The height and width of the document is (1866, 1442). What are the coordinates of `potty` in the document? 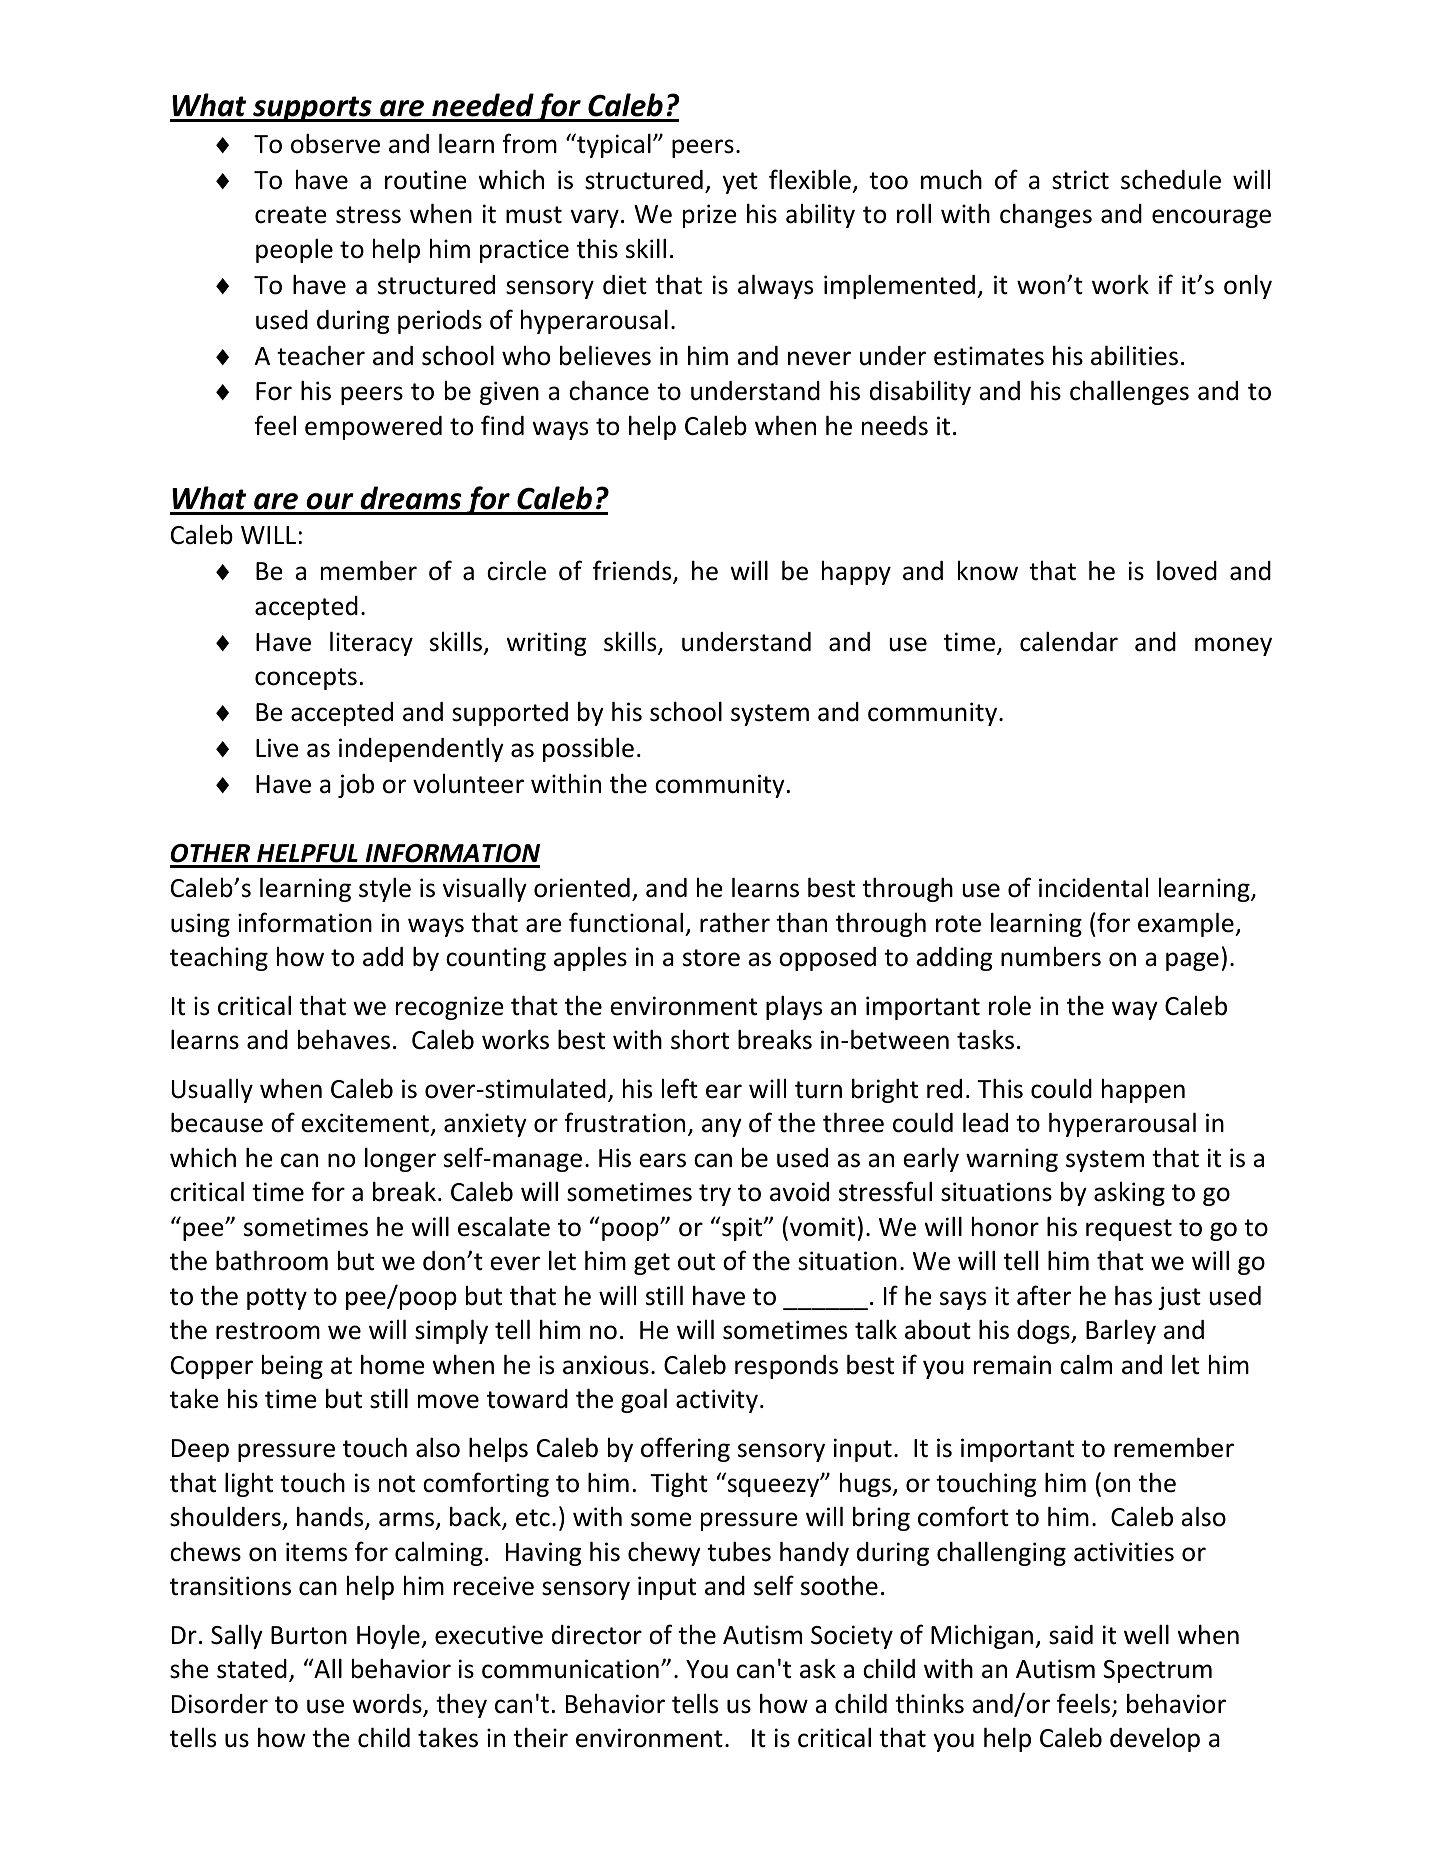 It's located at (277, 1299).
